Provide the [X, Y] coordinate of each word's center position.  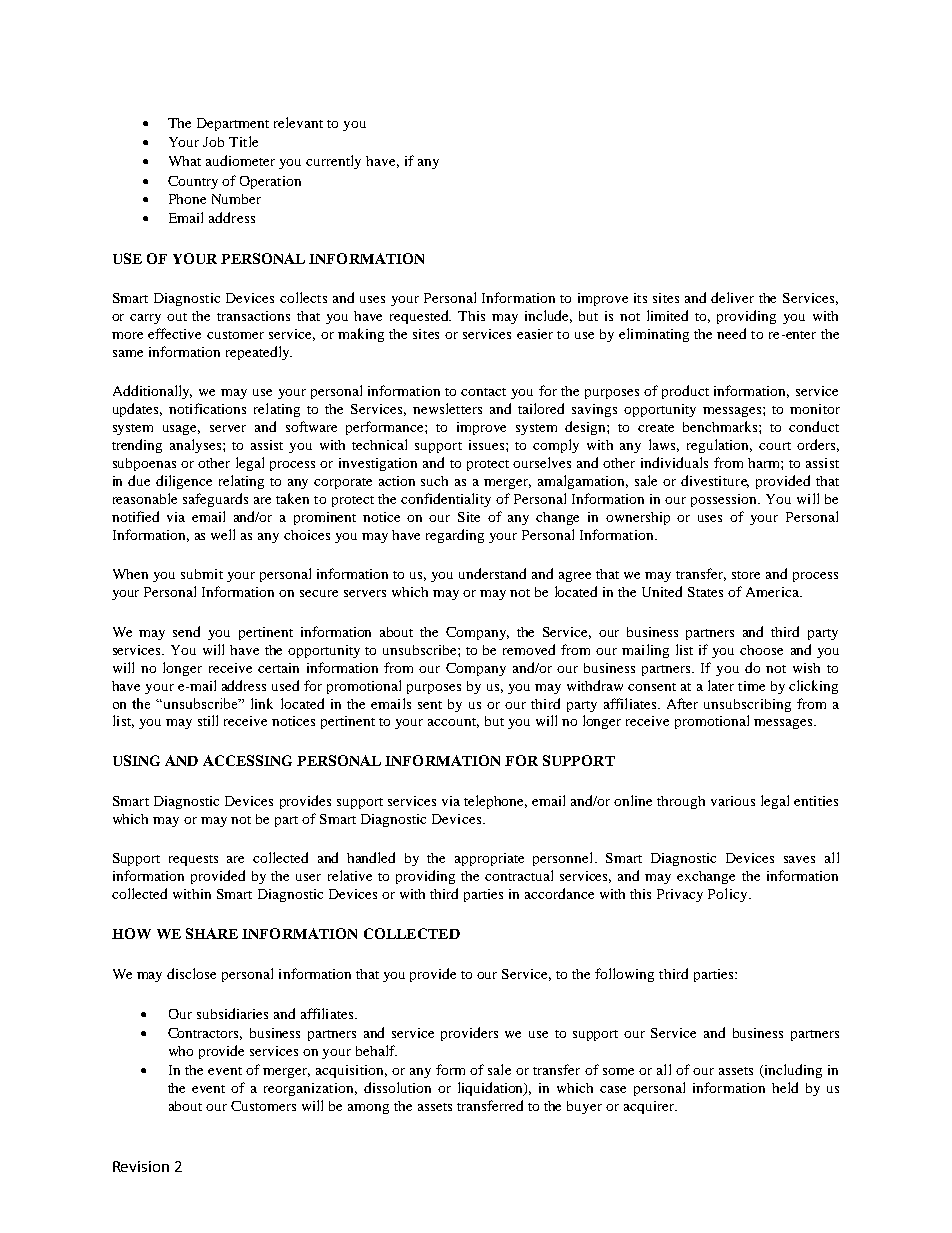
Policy [729, 895]
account [453, 723]
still [208, 720]
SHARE [212, 933]
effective [174, 333]
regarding [455, 536]
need [731, 333]
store [746, 575]
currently [333, 162]
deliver [732, 297]
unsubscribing [747, 705]
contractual [519, 875]
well [223, 534]
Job [213, 142]
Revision [141, 1166]
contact [483, 392]
